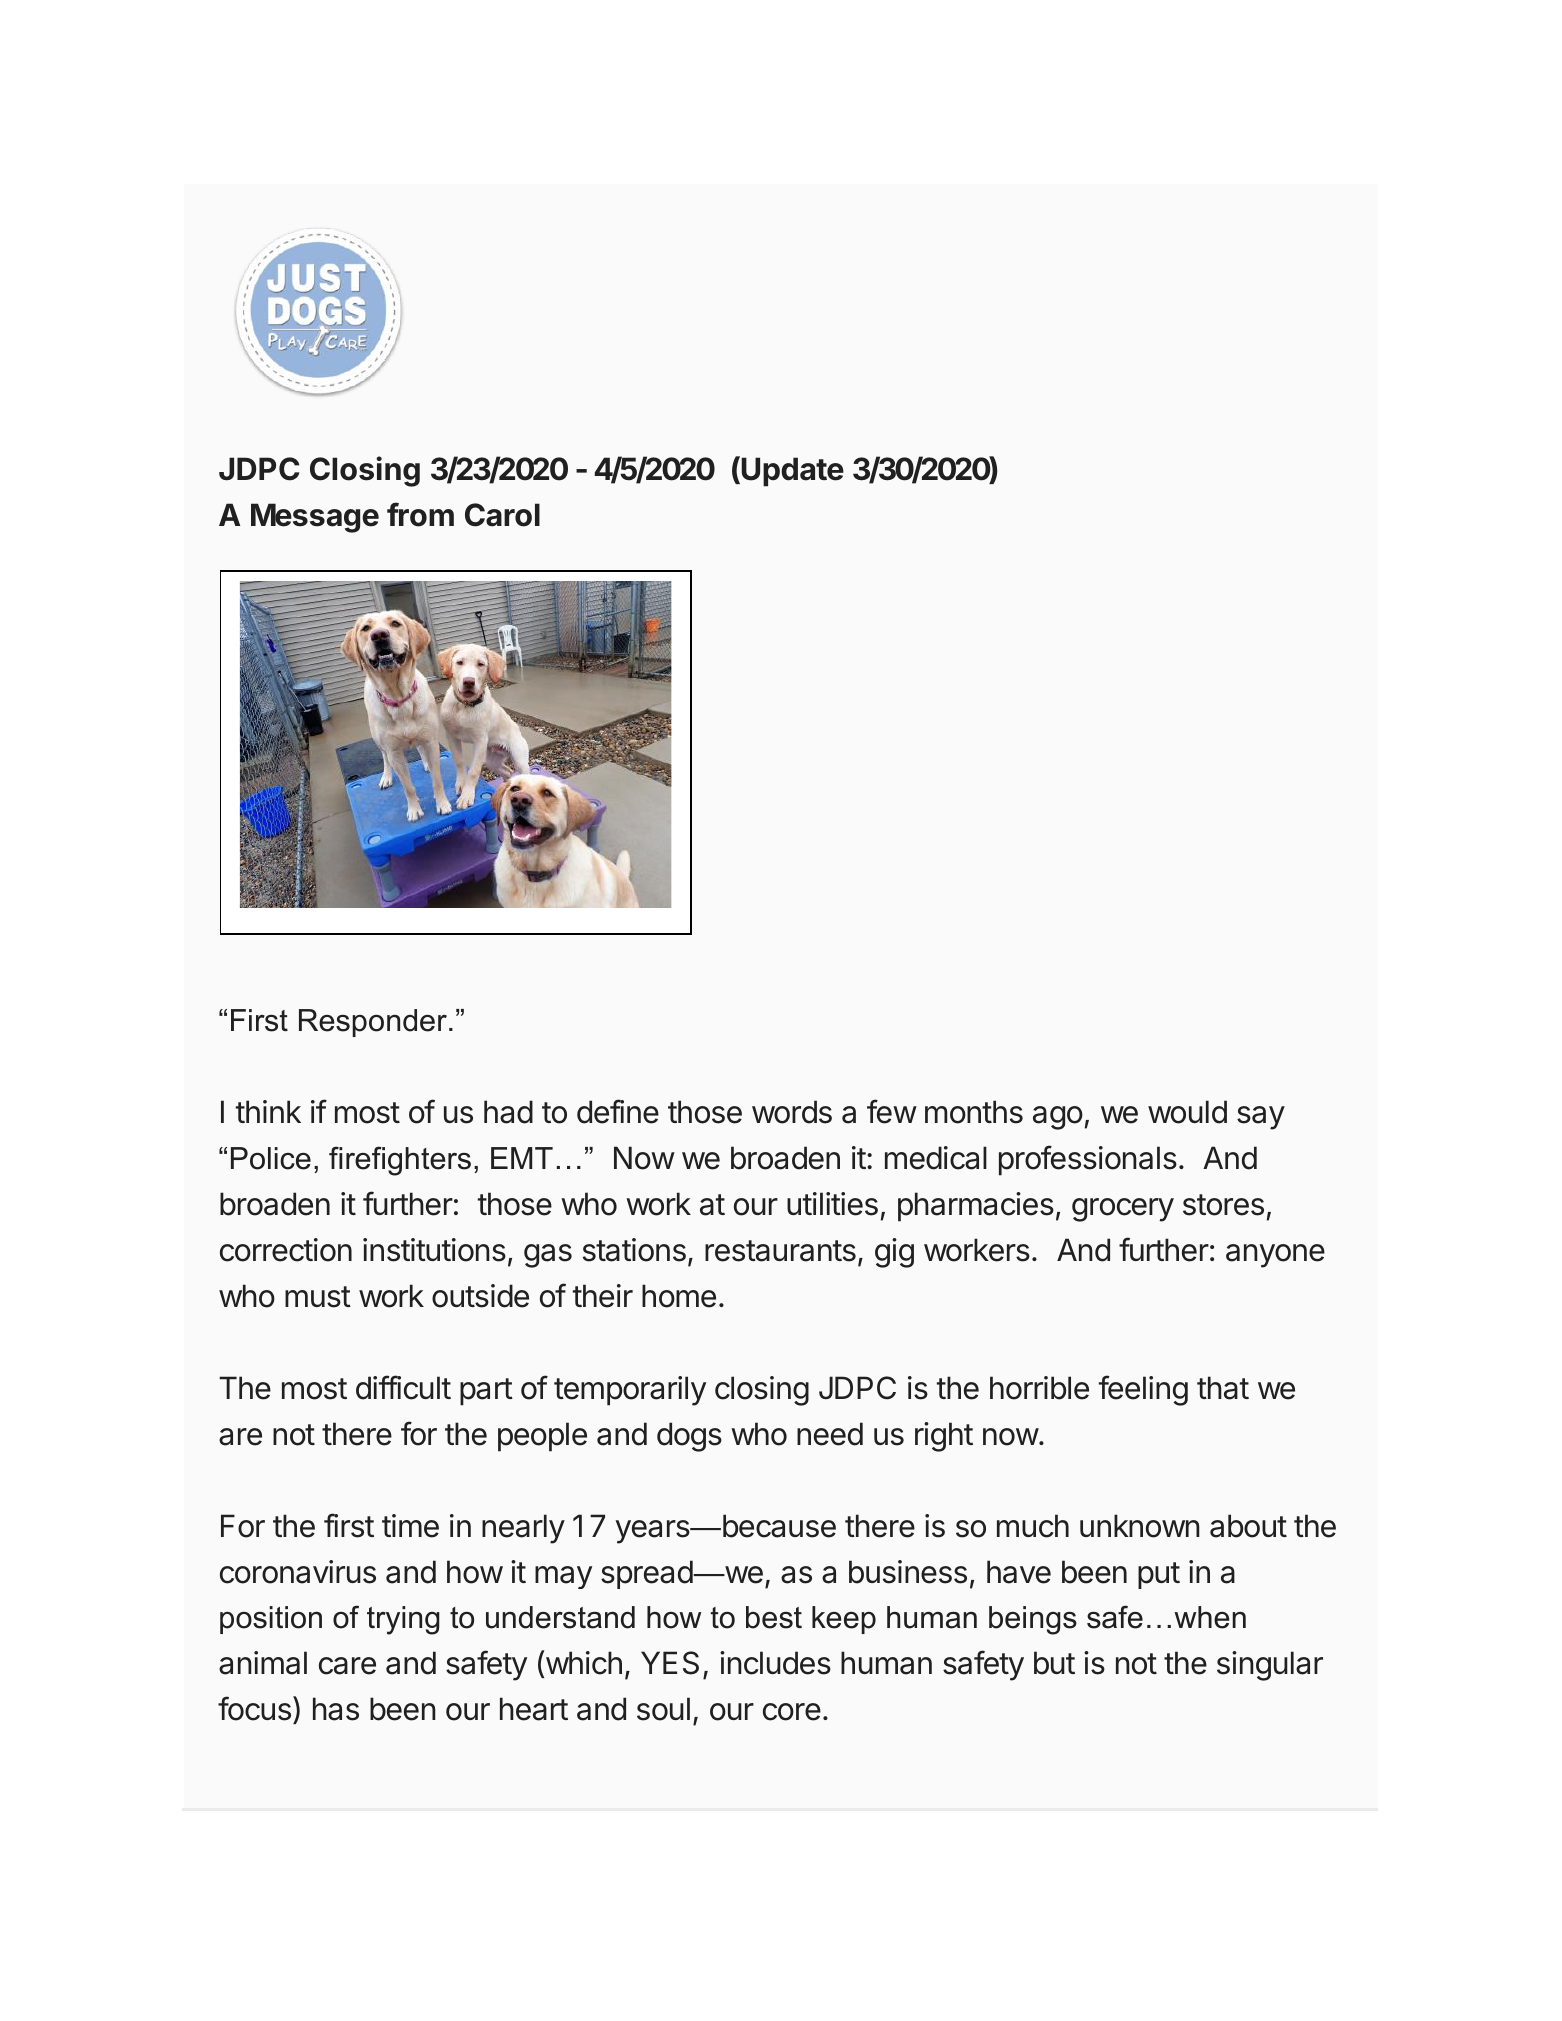 The width and height of the screenshot is (1562, 2021). What do you see at coordinates (502, 515) in the screenshot?
I see `Carol` at bounding box center [502, 515].
